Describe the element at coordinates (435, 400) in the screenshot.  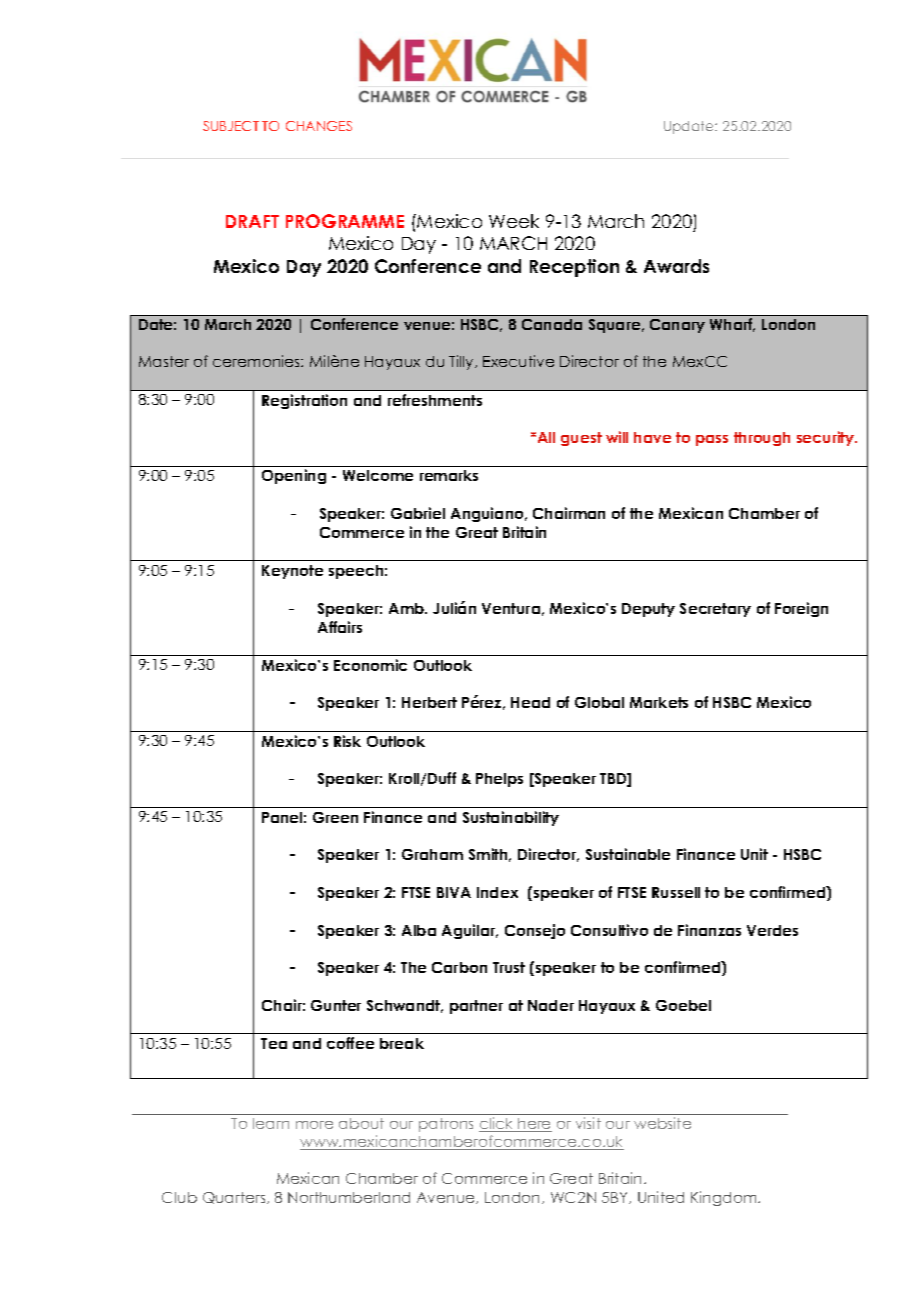
I see `refreshments` at that location.
